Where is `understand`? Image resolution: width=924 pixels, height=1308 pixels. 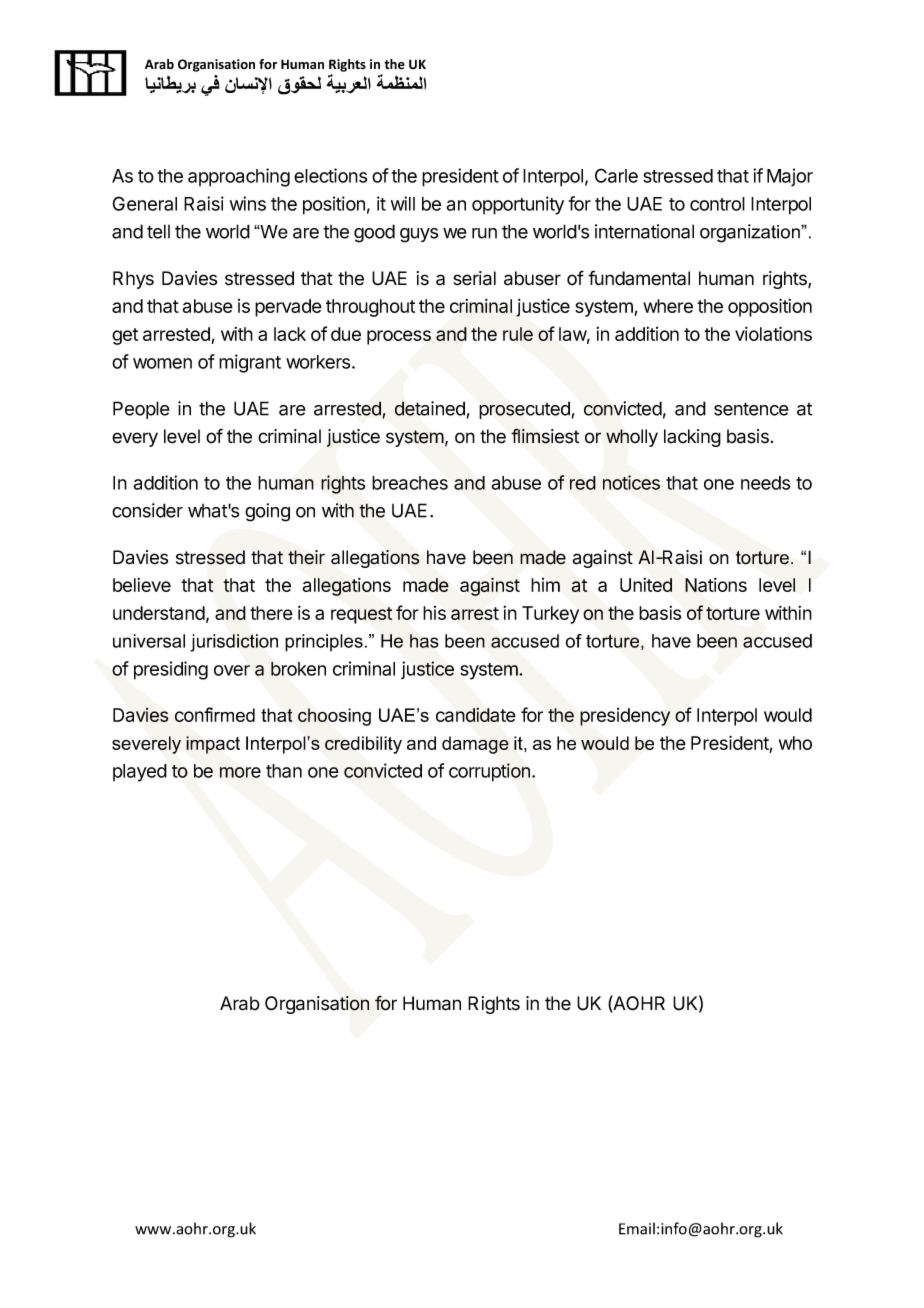
understand is located at coordinates (159, 613).
